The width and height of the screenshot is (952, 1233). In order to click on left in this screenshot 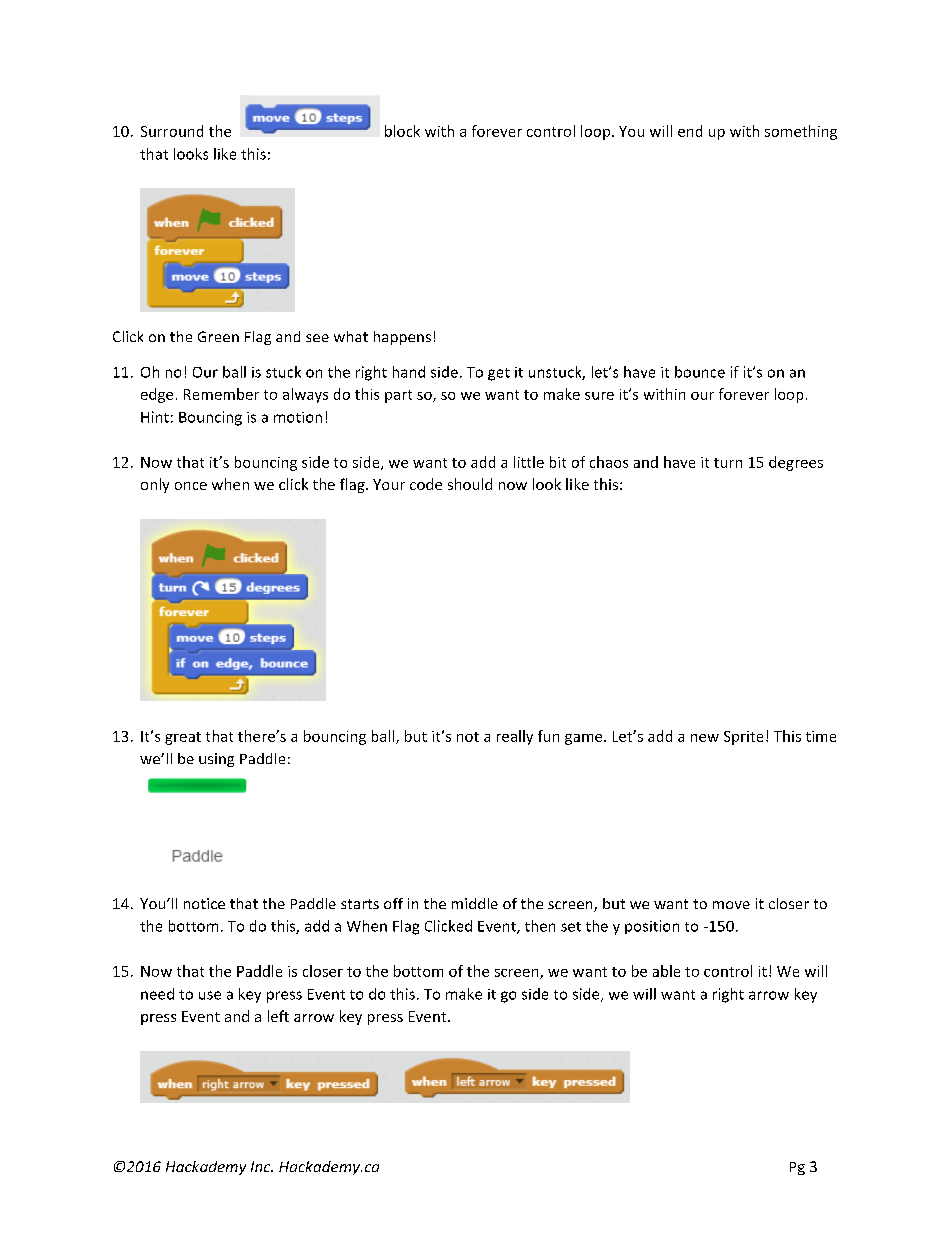, I will do `click(278, 1016)`.
